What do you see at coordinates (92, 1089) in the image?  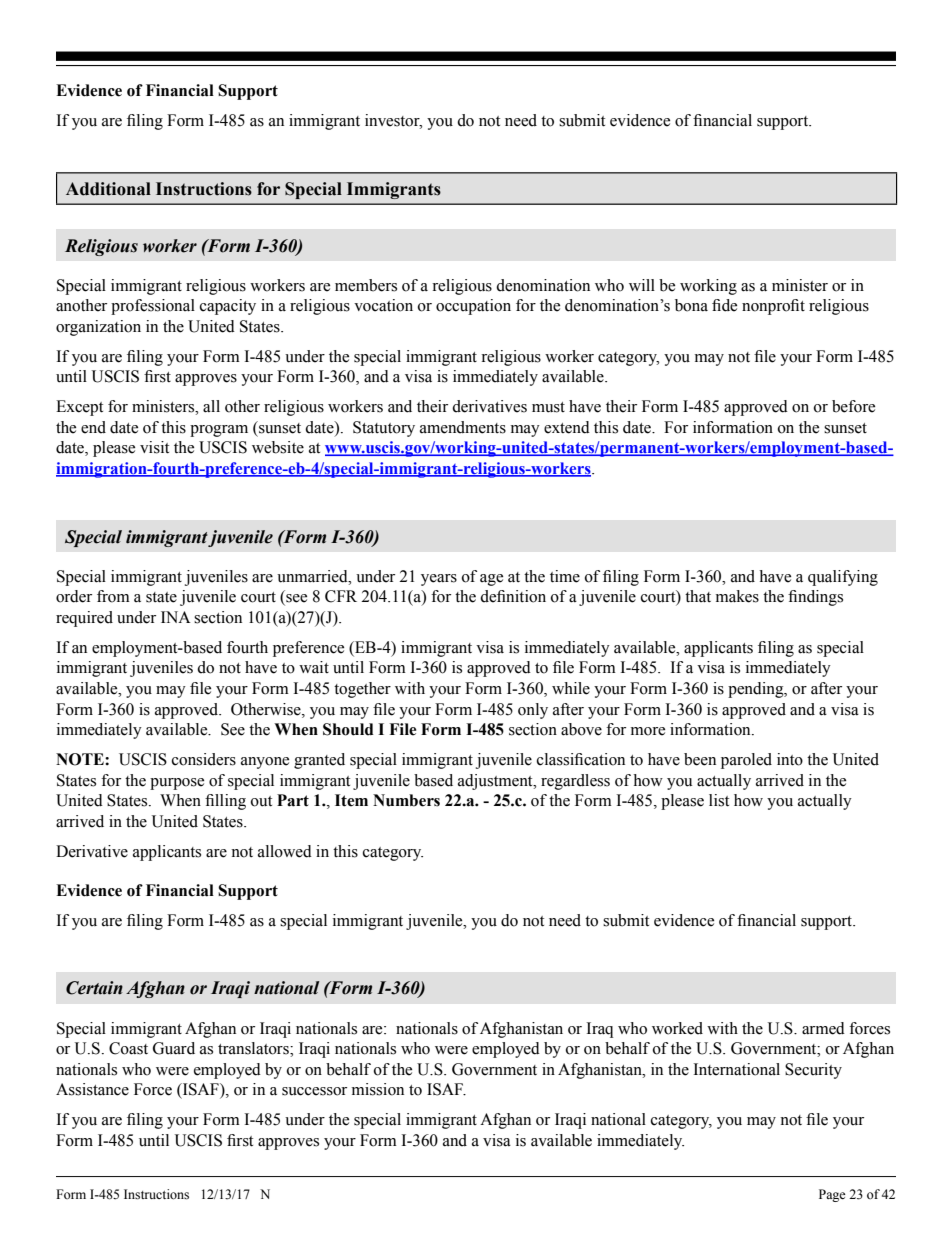 I see `Assistance` at bounding box center [92, 1089].
